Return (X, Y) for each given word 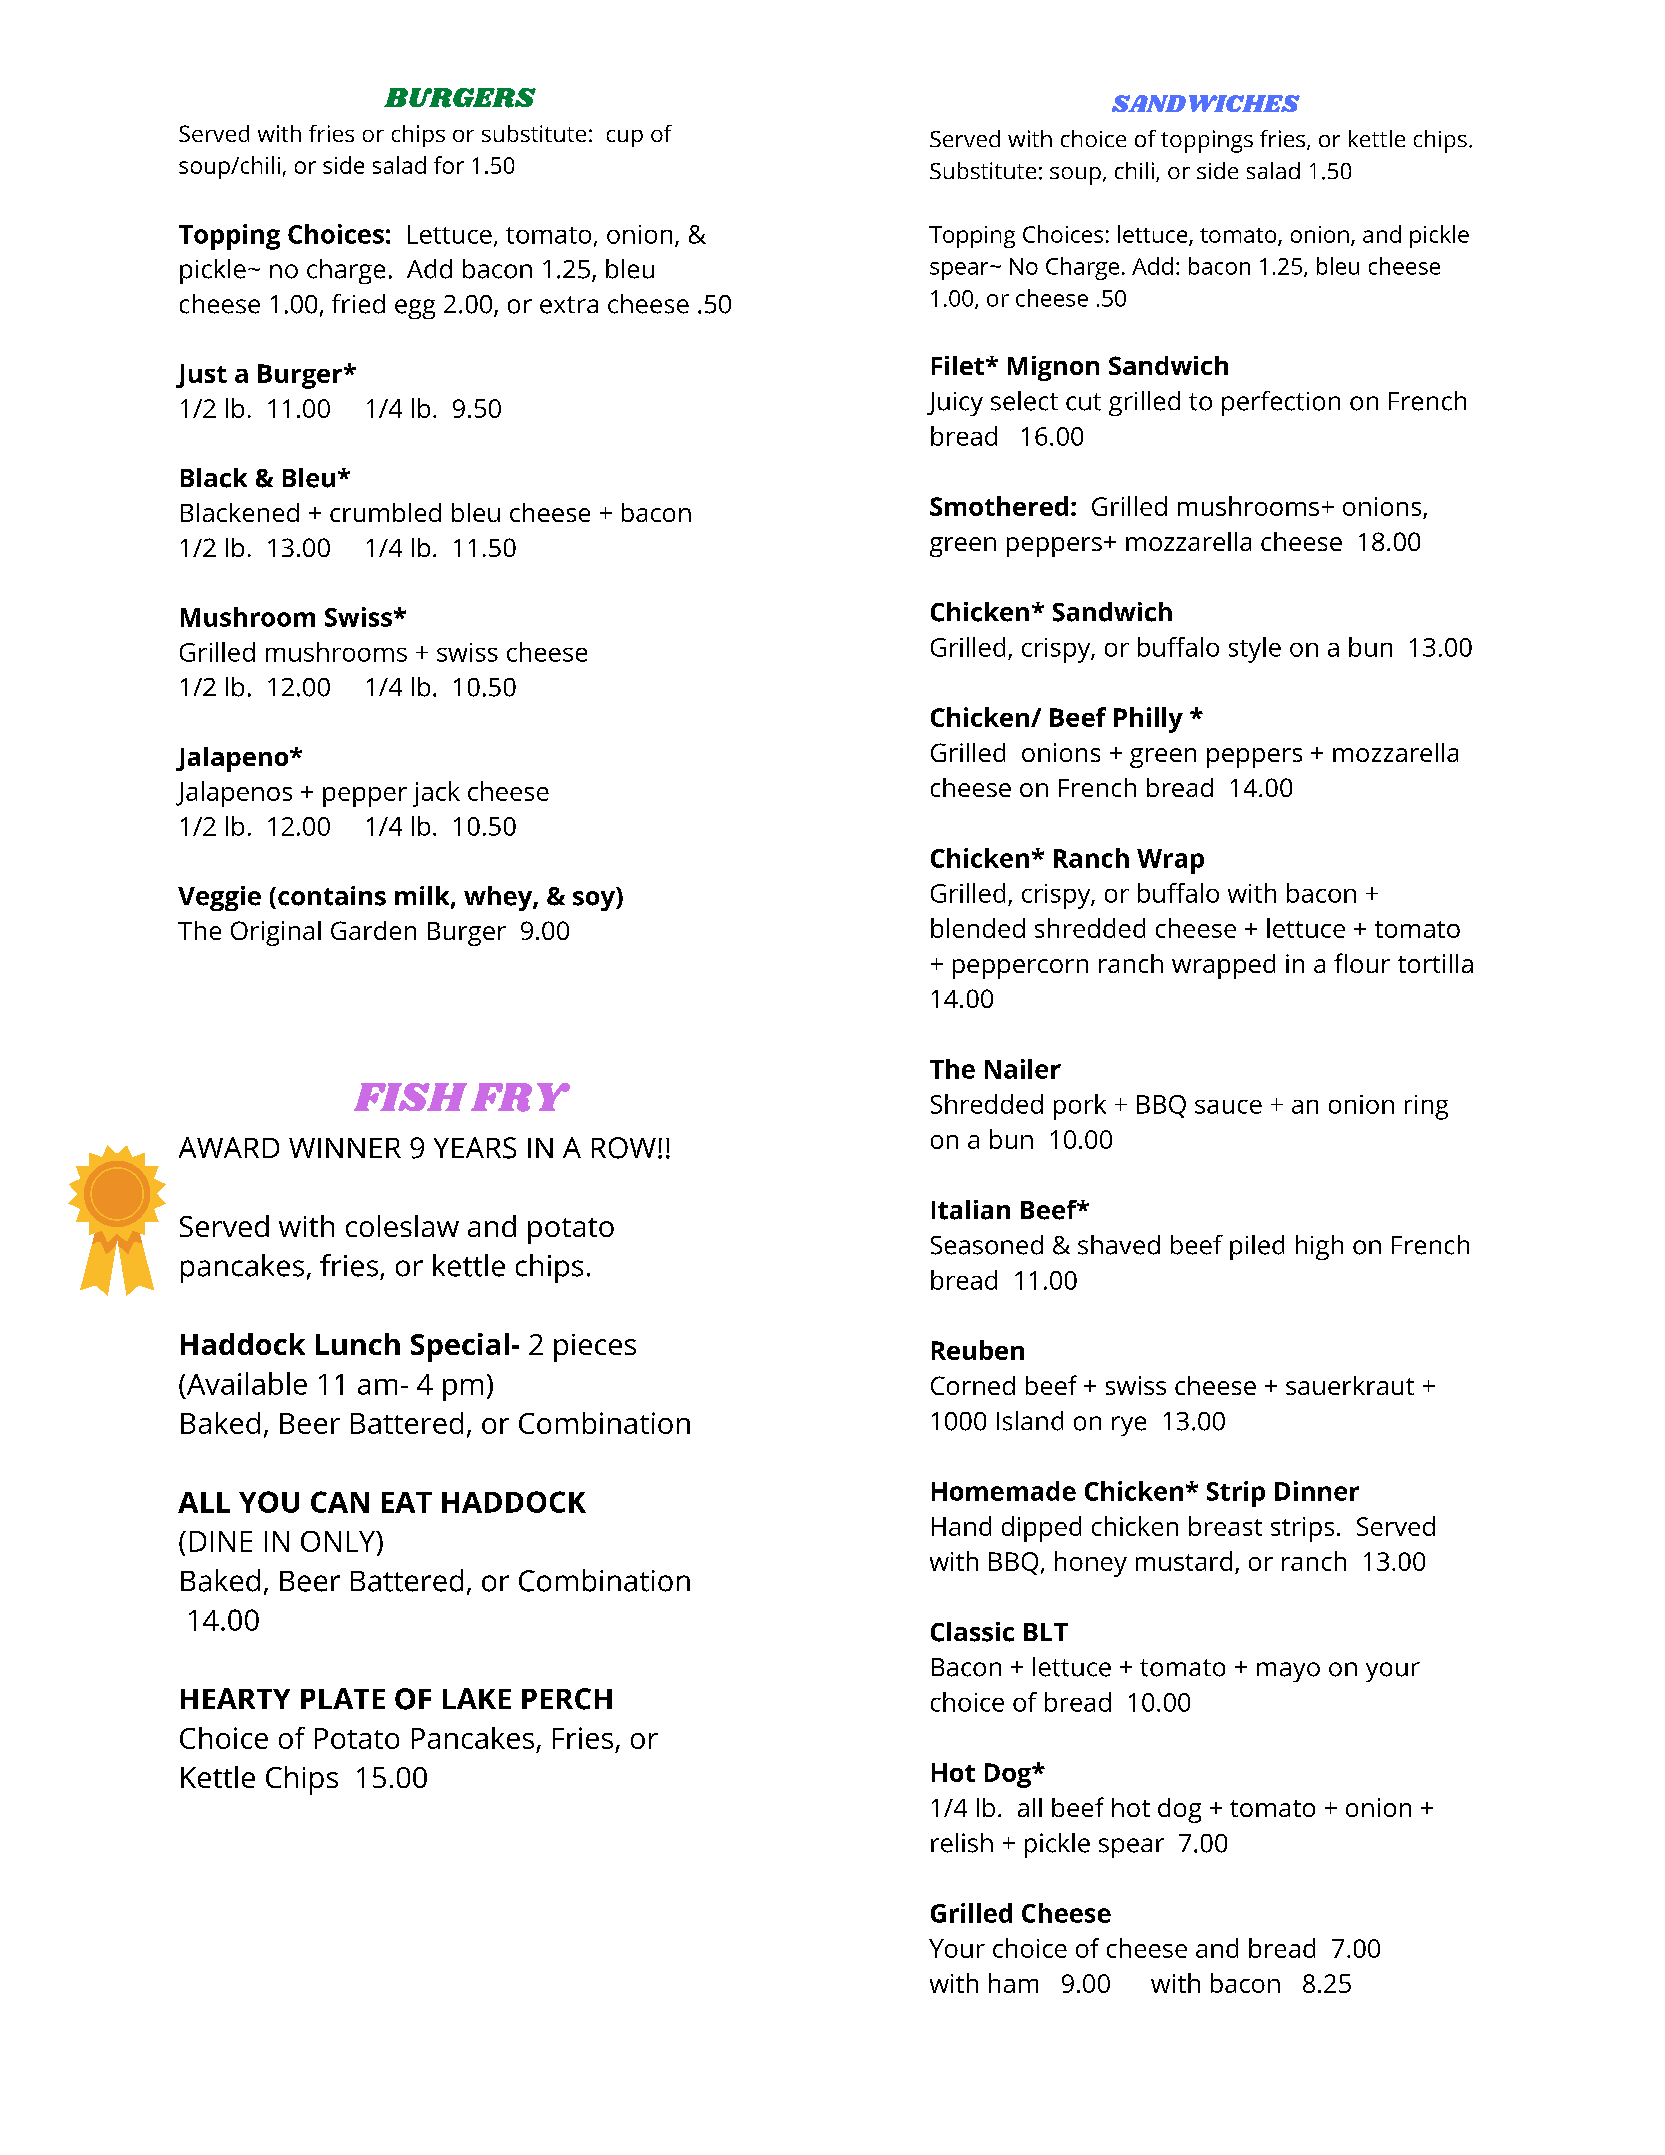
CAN (340, 1502)
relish (962, 1843)
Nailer (1023, 1069)
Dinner (1317, 1491)
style (1255, 650)
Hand (961, 1526)
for (449, 165)
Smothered (999, 506)
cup (625, 138)
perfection (1281, 403)
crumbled (385, 512)
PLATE (343, 1698)
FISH (410, 1097)
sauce (1228, 1107)
